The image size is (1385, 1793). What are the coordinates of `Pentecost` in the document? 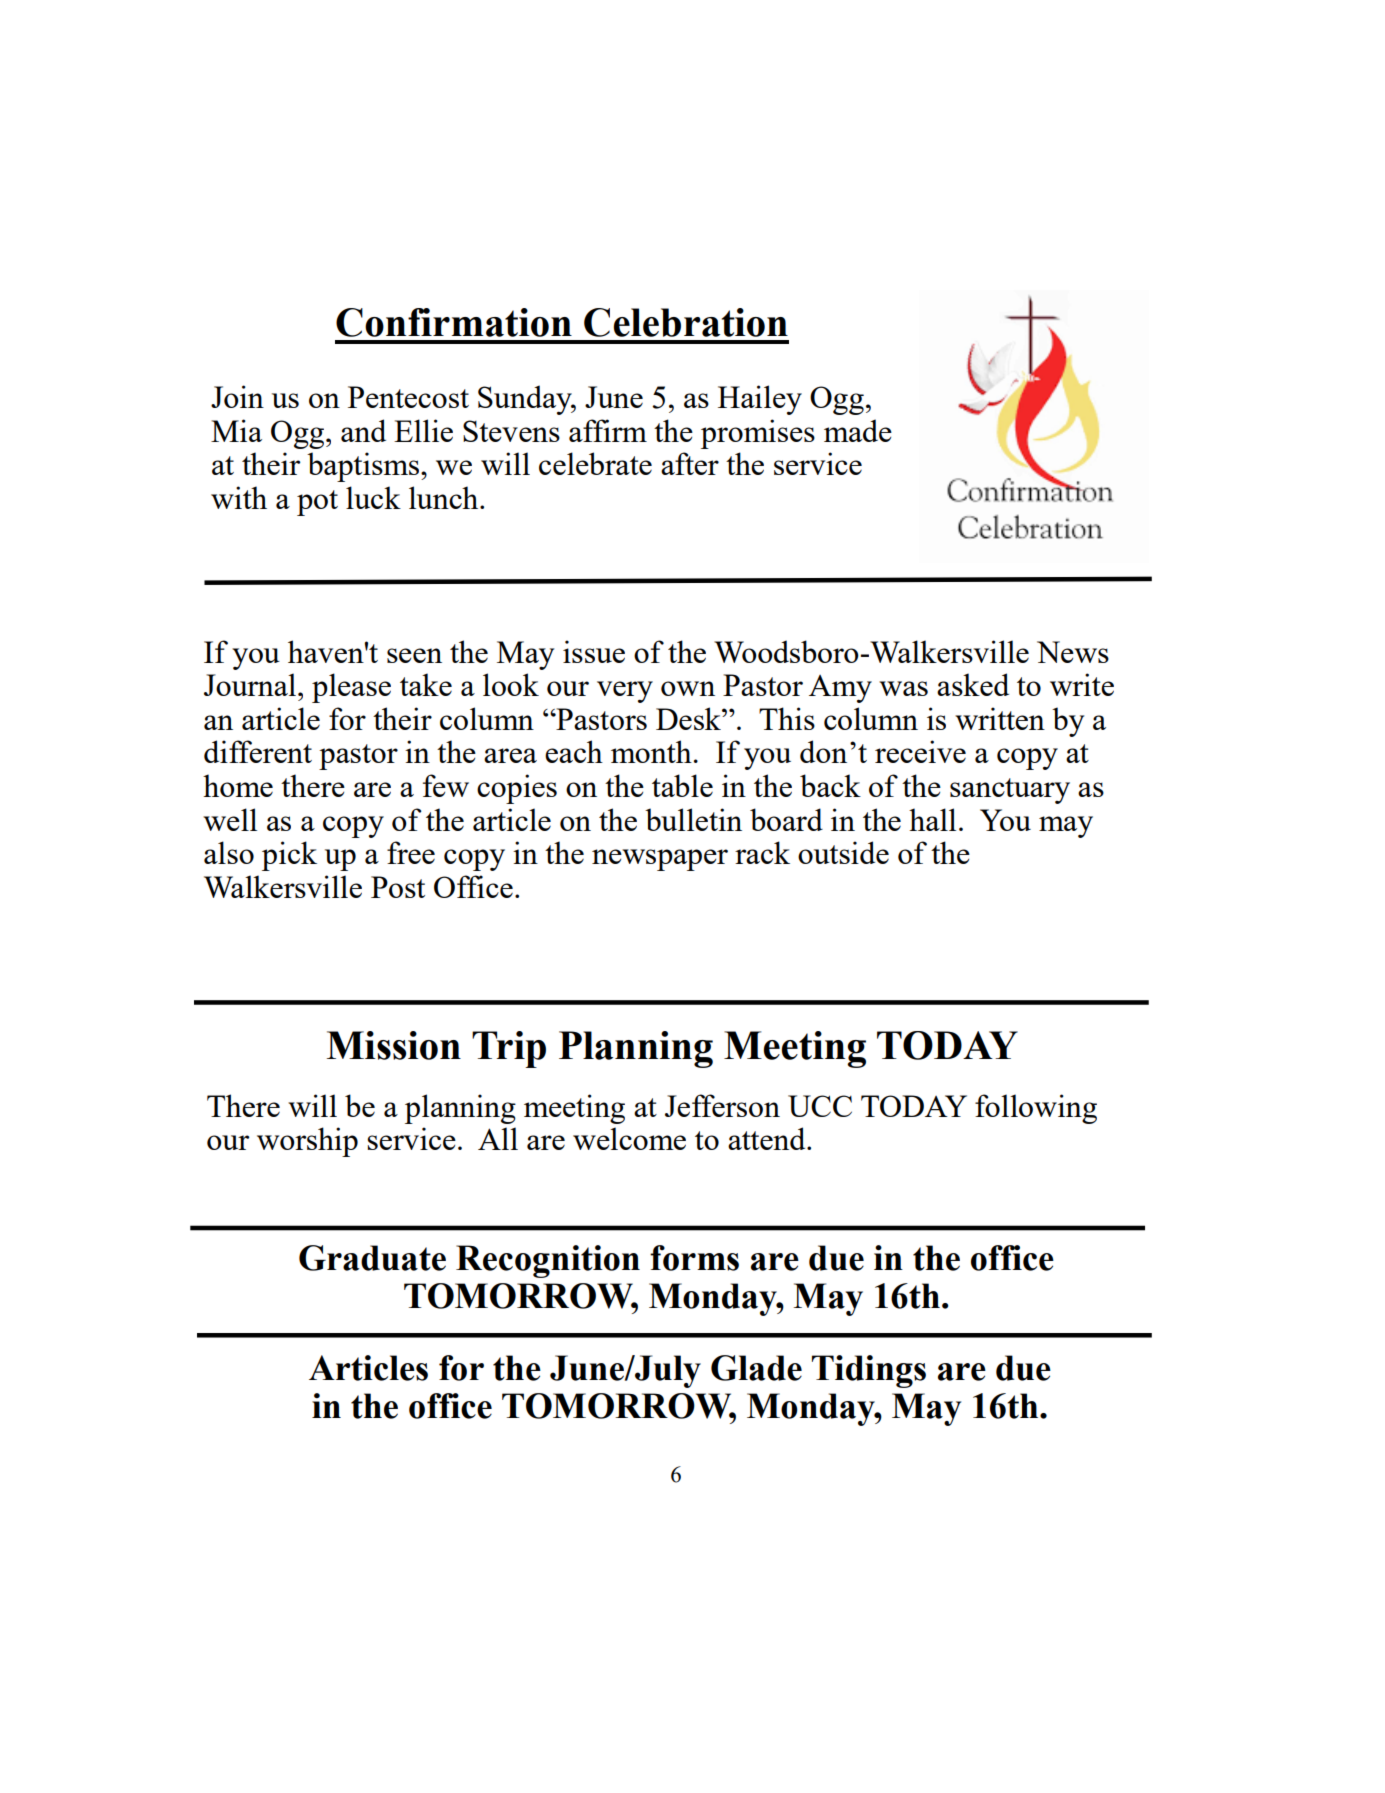 It's located at (408, 397).
